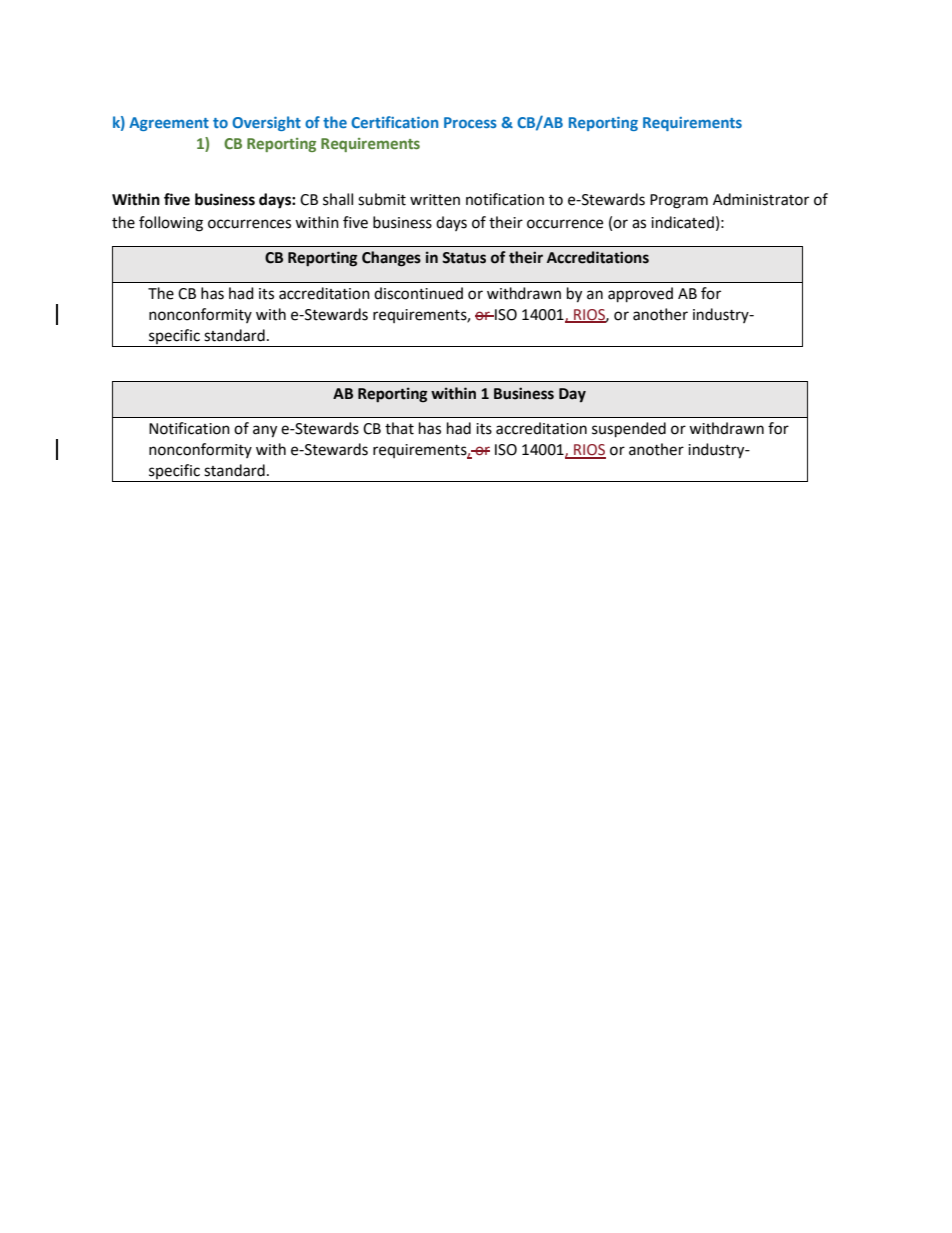 Image resolution: width=952 pixels, height=1233 pixels. Describe the element at coordinates (470, 122) in the screenshot. I see `Process` at that location.
